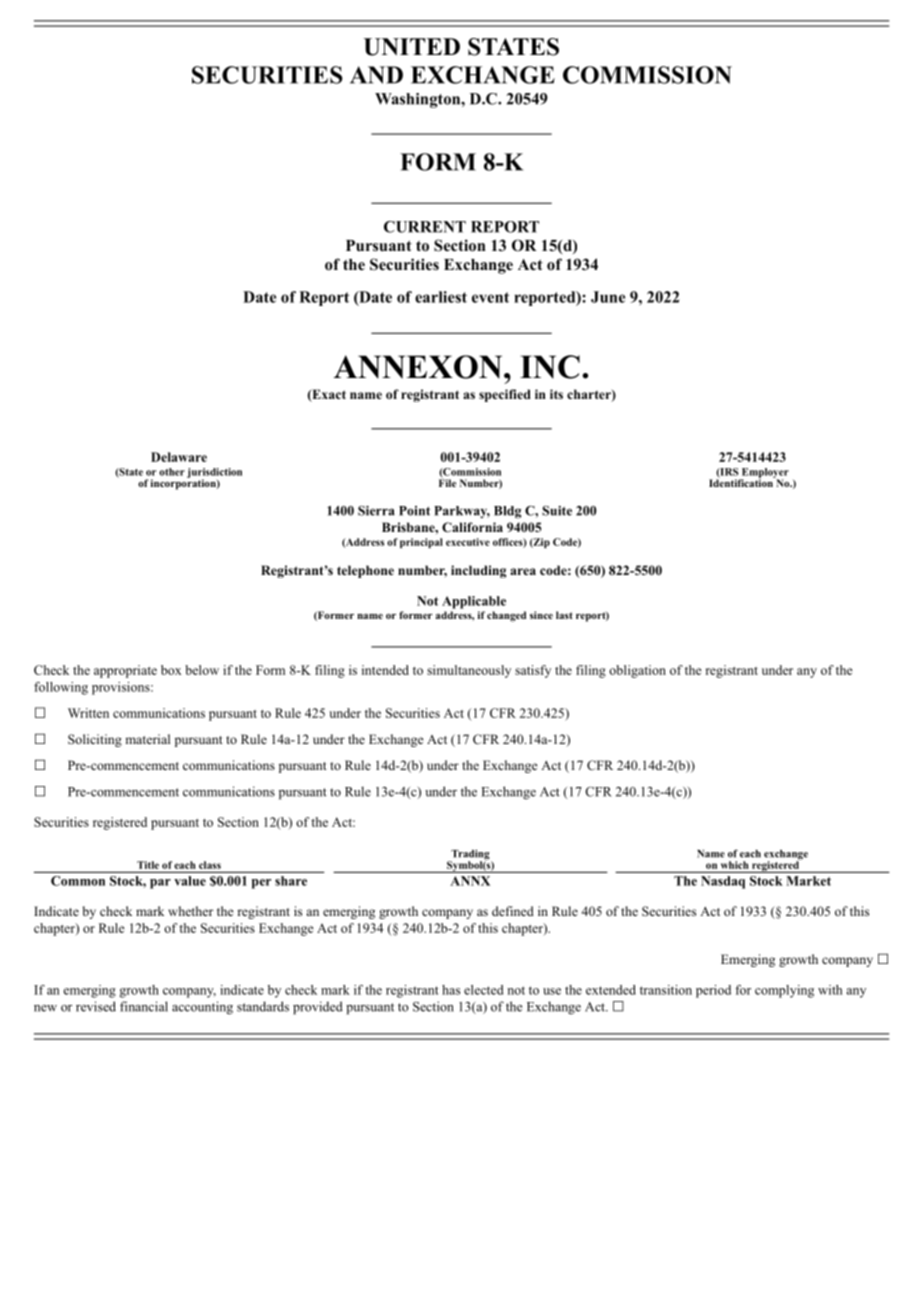  I want to click on obligation, so click(637, 671).
